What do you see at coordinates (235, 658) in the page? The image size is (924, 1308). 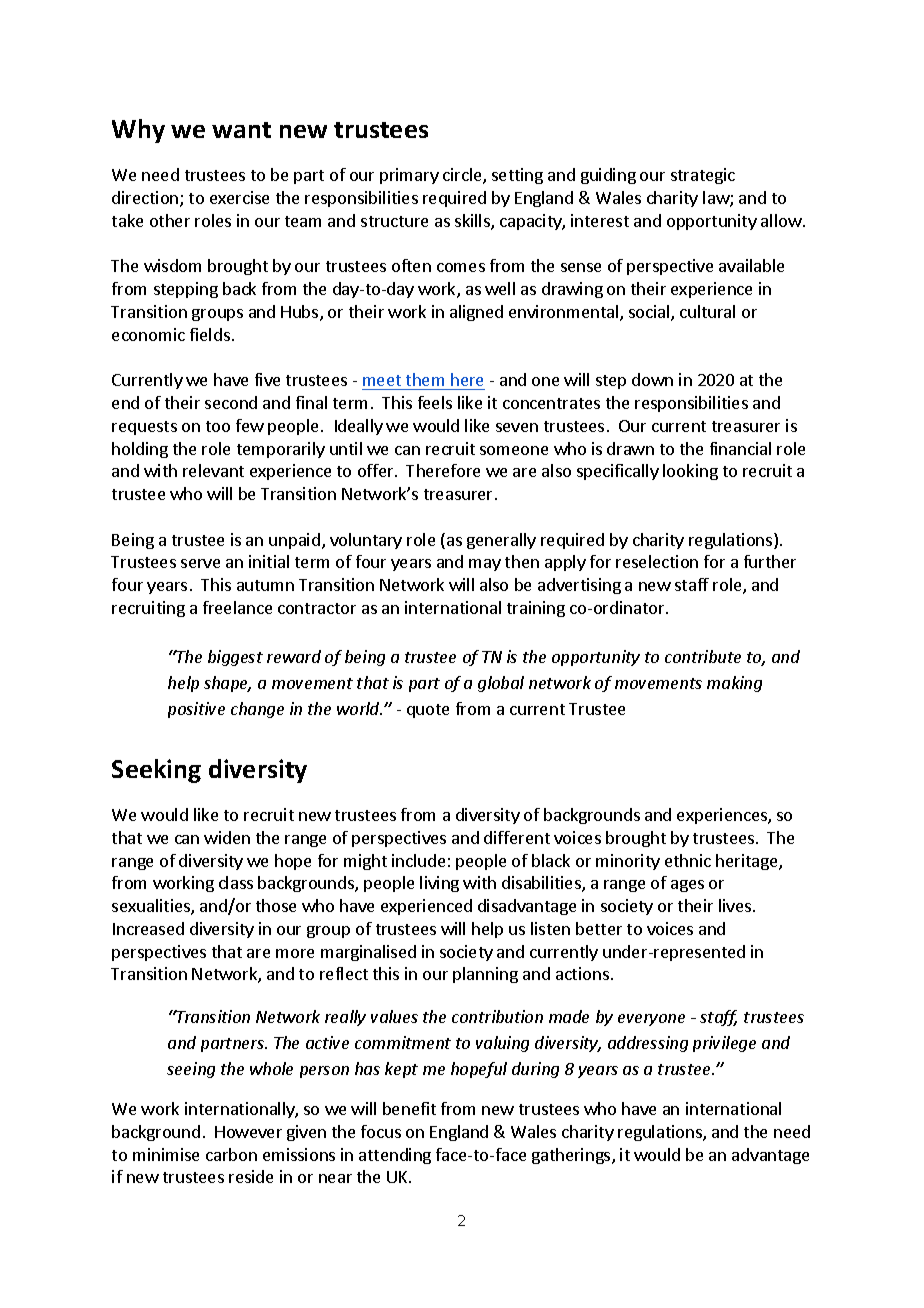 I see `biggest` at bounding box center [235, 658].
